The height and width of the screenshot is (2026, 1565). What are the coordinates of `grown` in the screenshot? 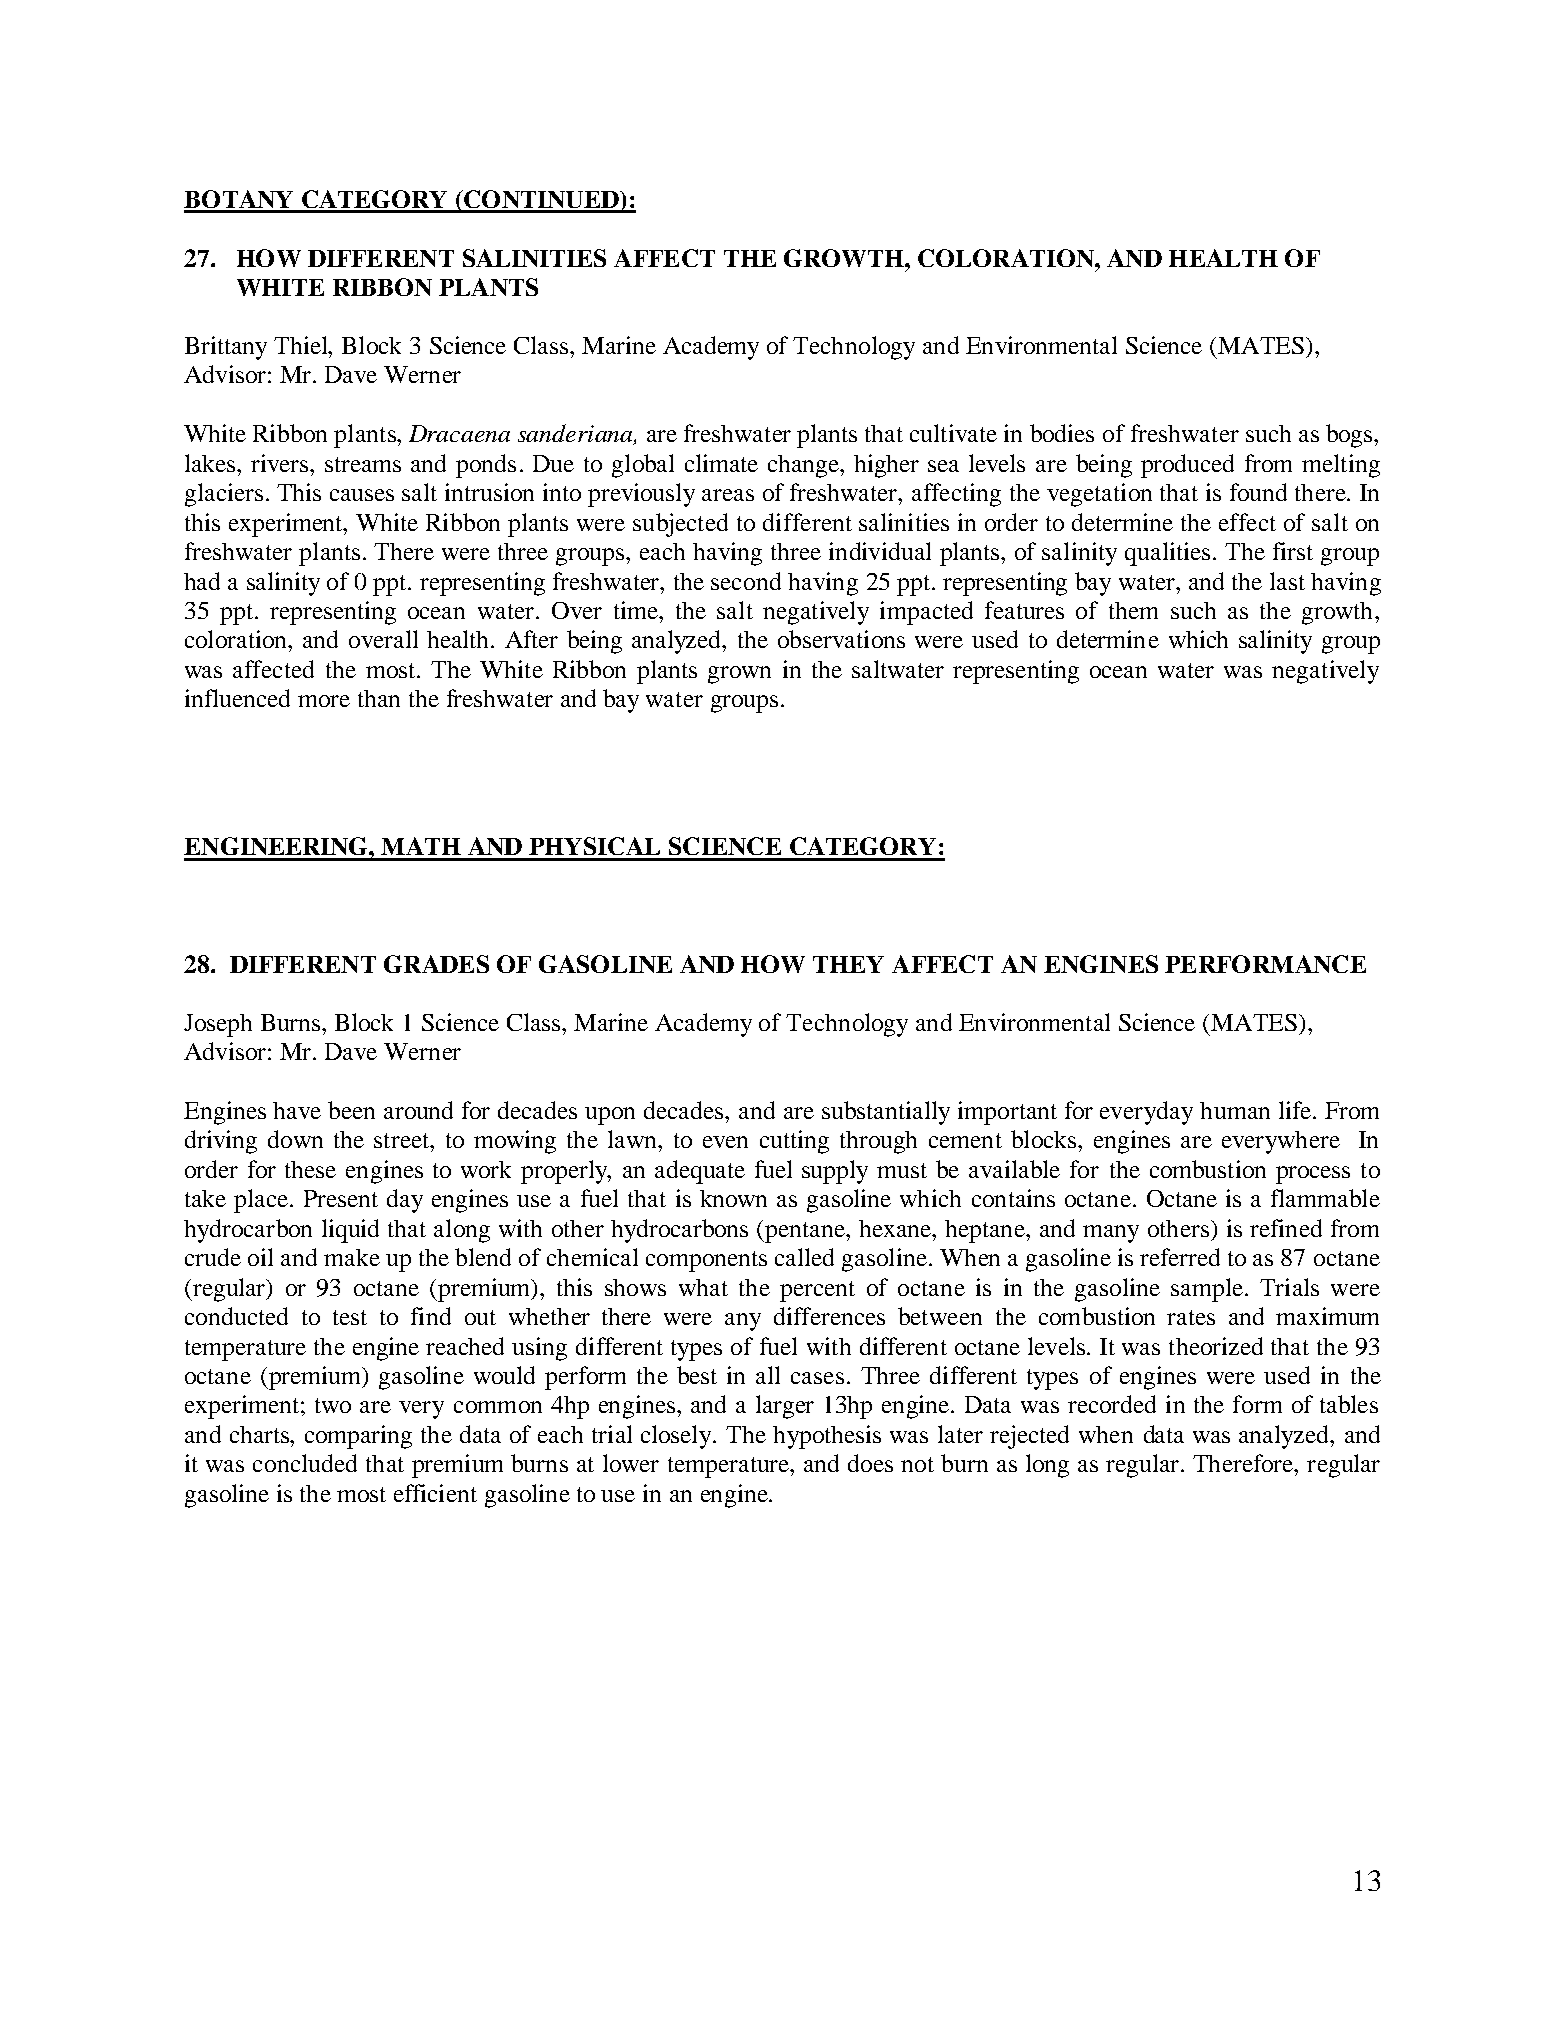 It's located at (739, 675).
